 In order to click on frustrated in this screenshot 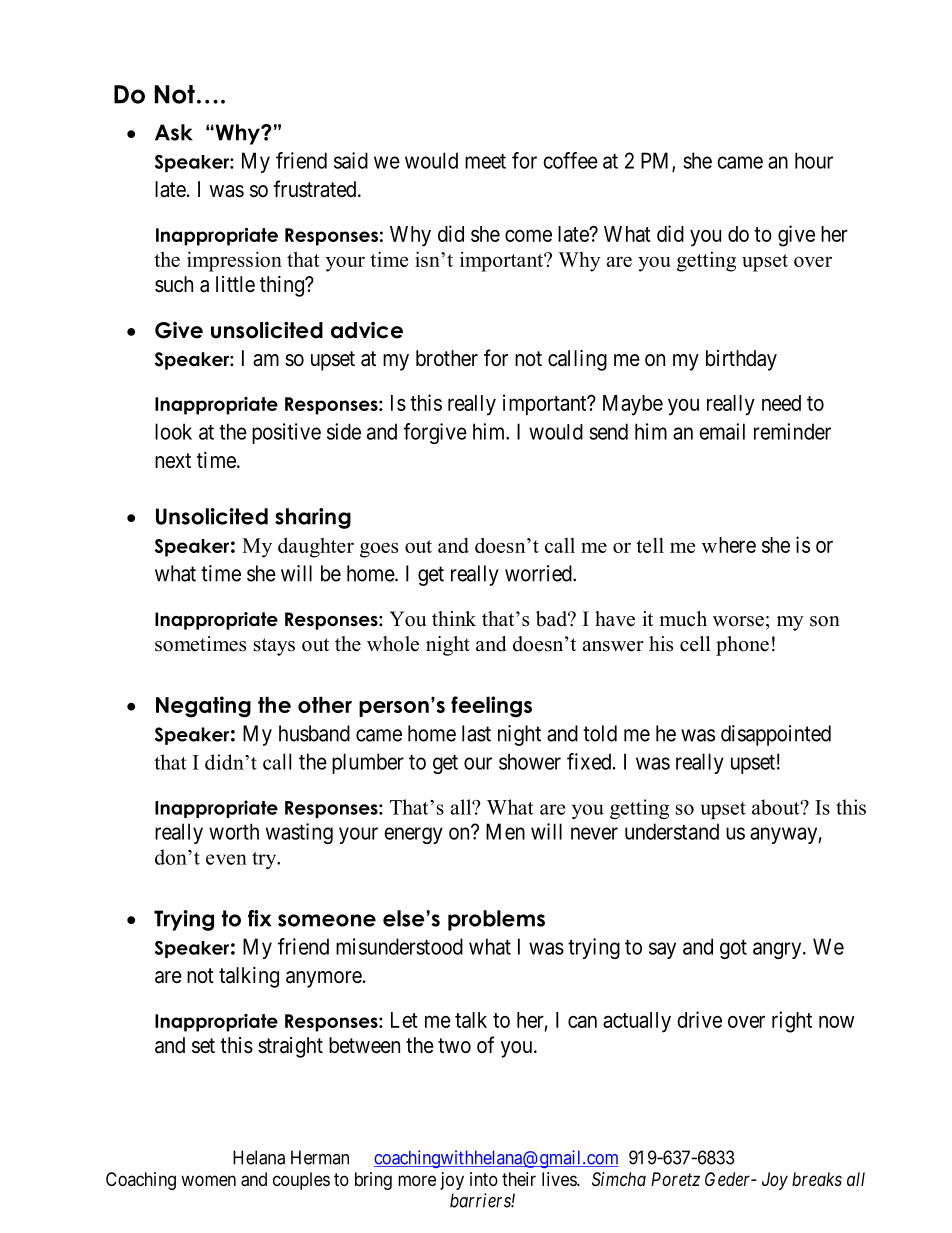, I will do `click(316, 189)`.
